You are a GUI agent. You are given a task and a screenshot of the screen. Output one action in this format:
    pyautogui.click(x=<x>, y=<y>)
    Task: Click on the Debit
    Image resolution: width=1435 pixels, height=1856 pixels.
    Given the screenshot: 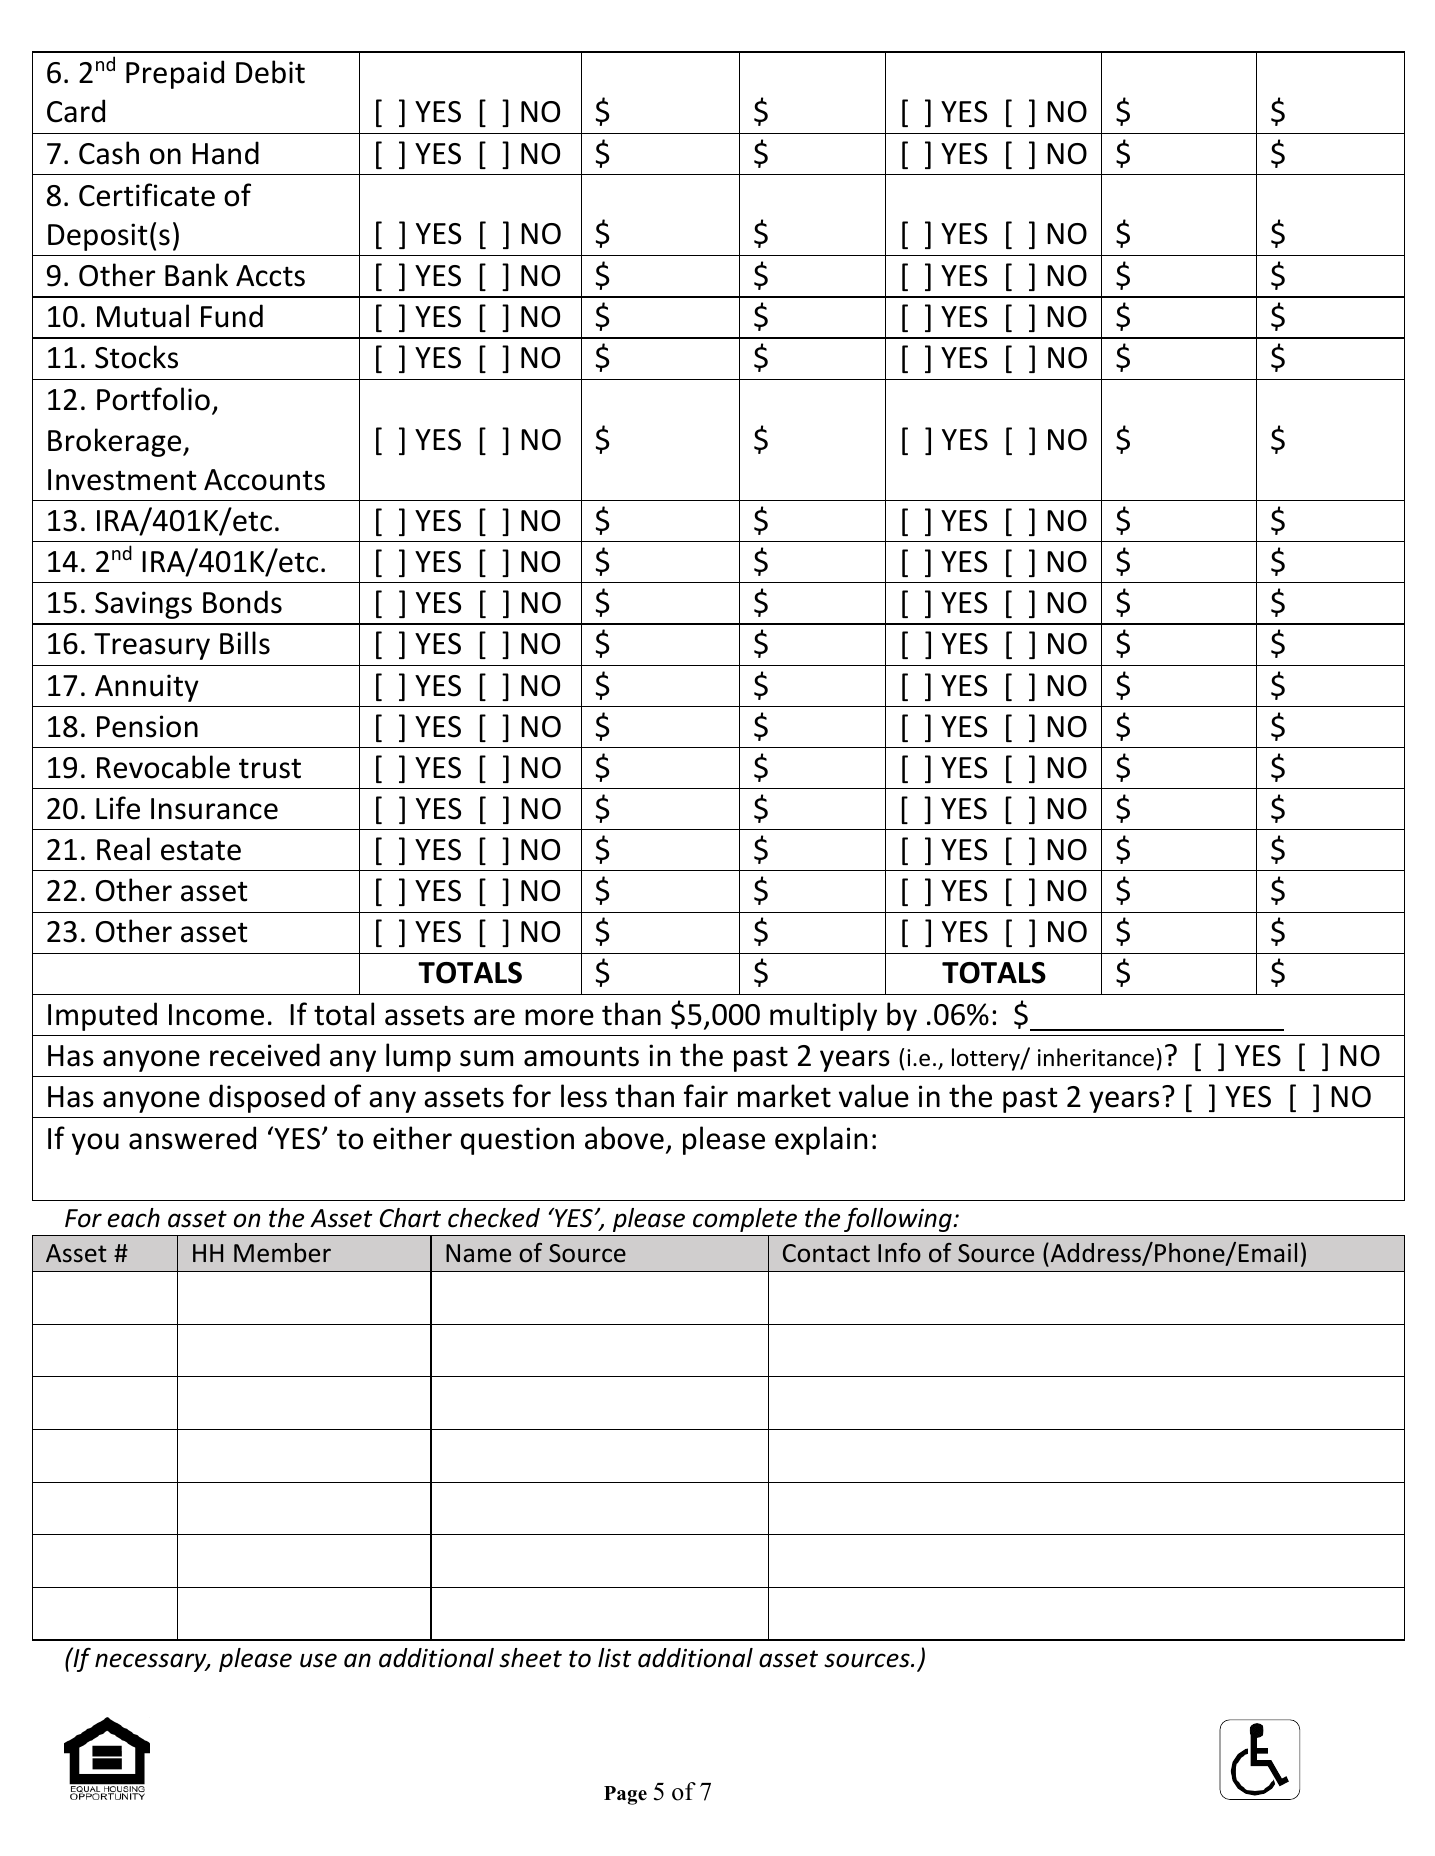 What is the action you would take?
    pyautogui.click(x=270, y=72)
